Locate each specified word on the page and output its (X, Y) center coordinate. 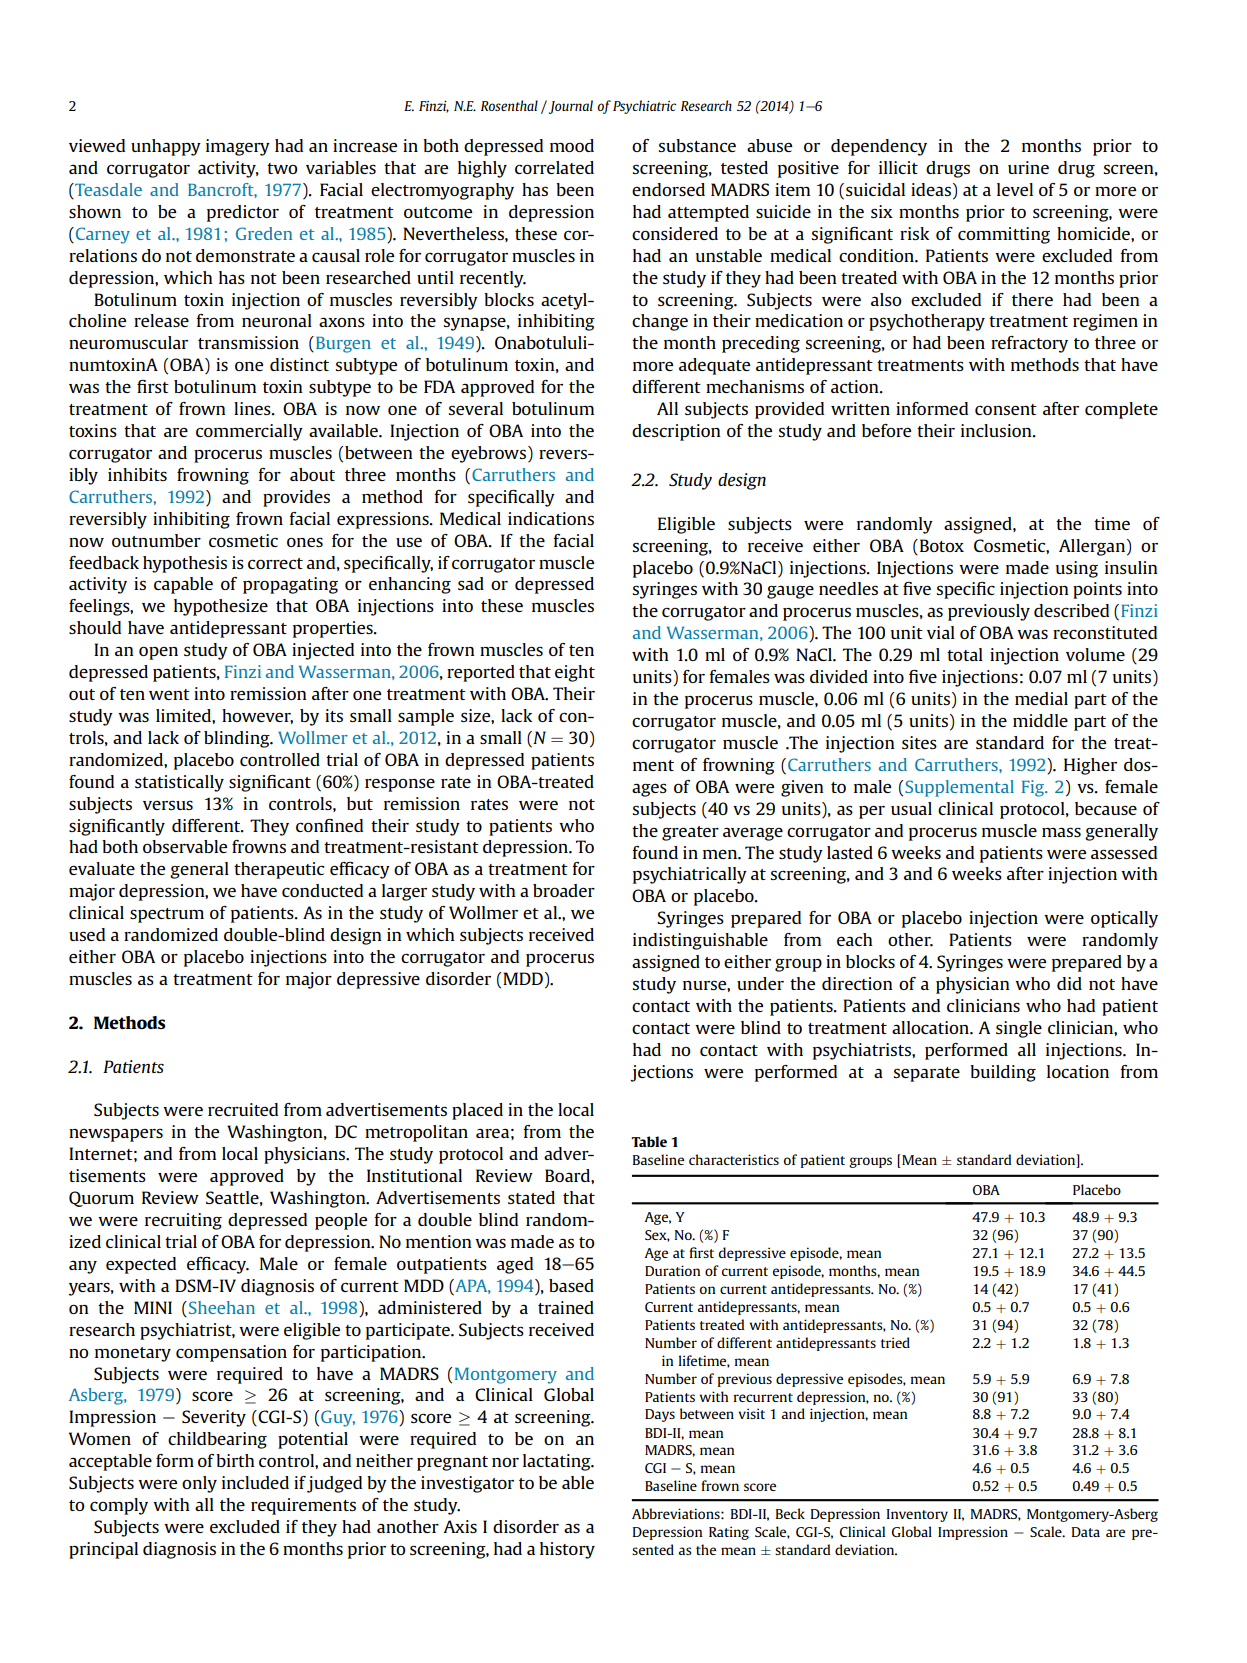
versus (168, 805)
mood (572, 145)
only (199, 1484)
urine (1028, 167)
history (567, 1550)
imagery (238, 147)
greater (690, 833)
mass (1061, 832)
